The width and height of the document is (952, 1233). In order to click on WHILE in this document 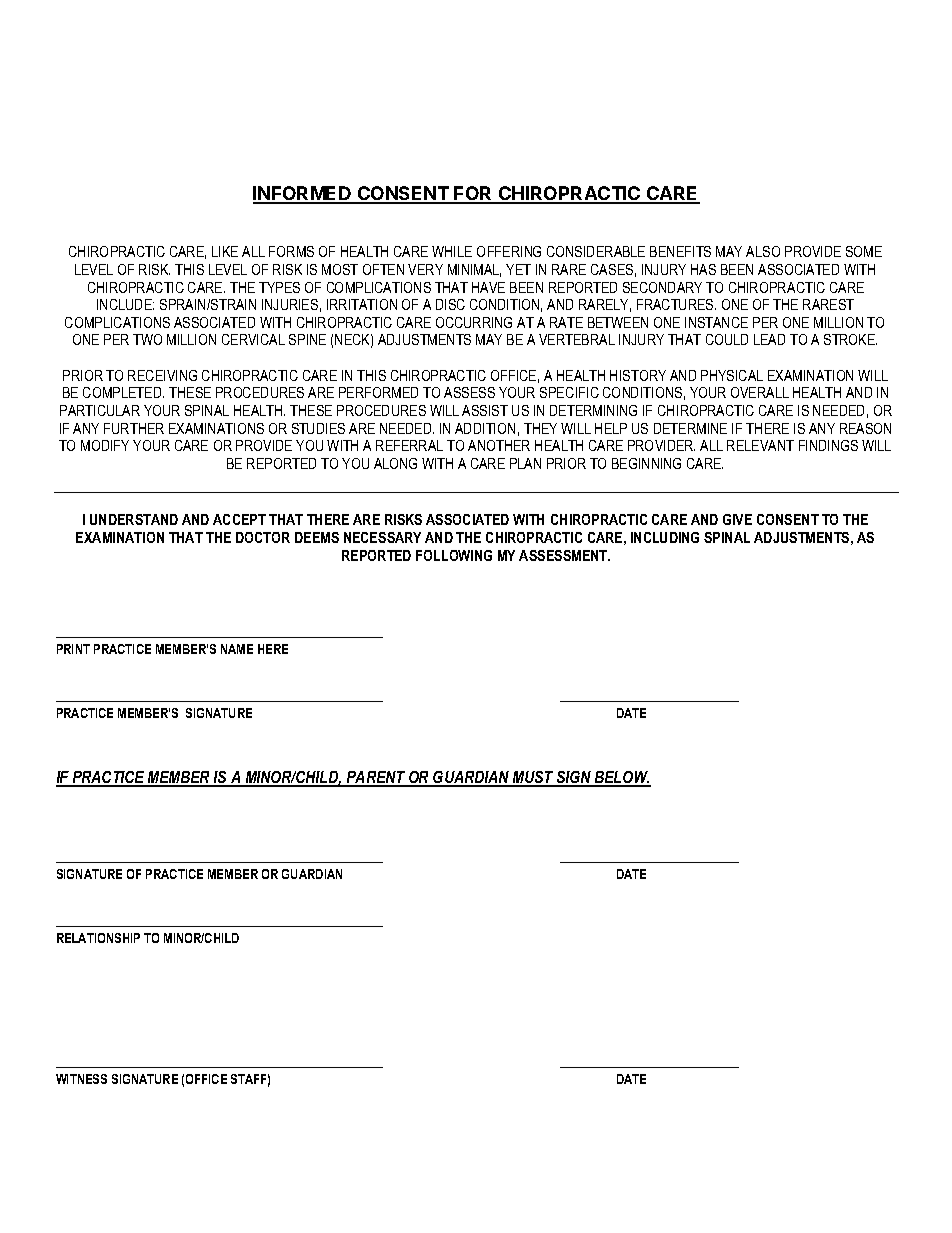, I will do `click(452, 251)`.
